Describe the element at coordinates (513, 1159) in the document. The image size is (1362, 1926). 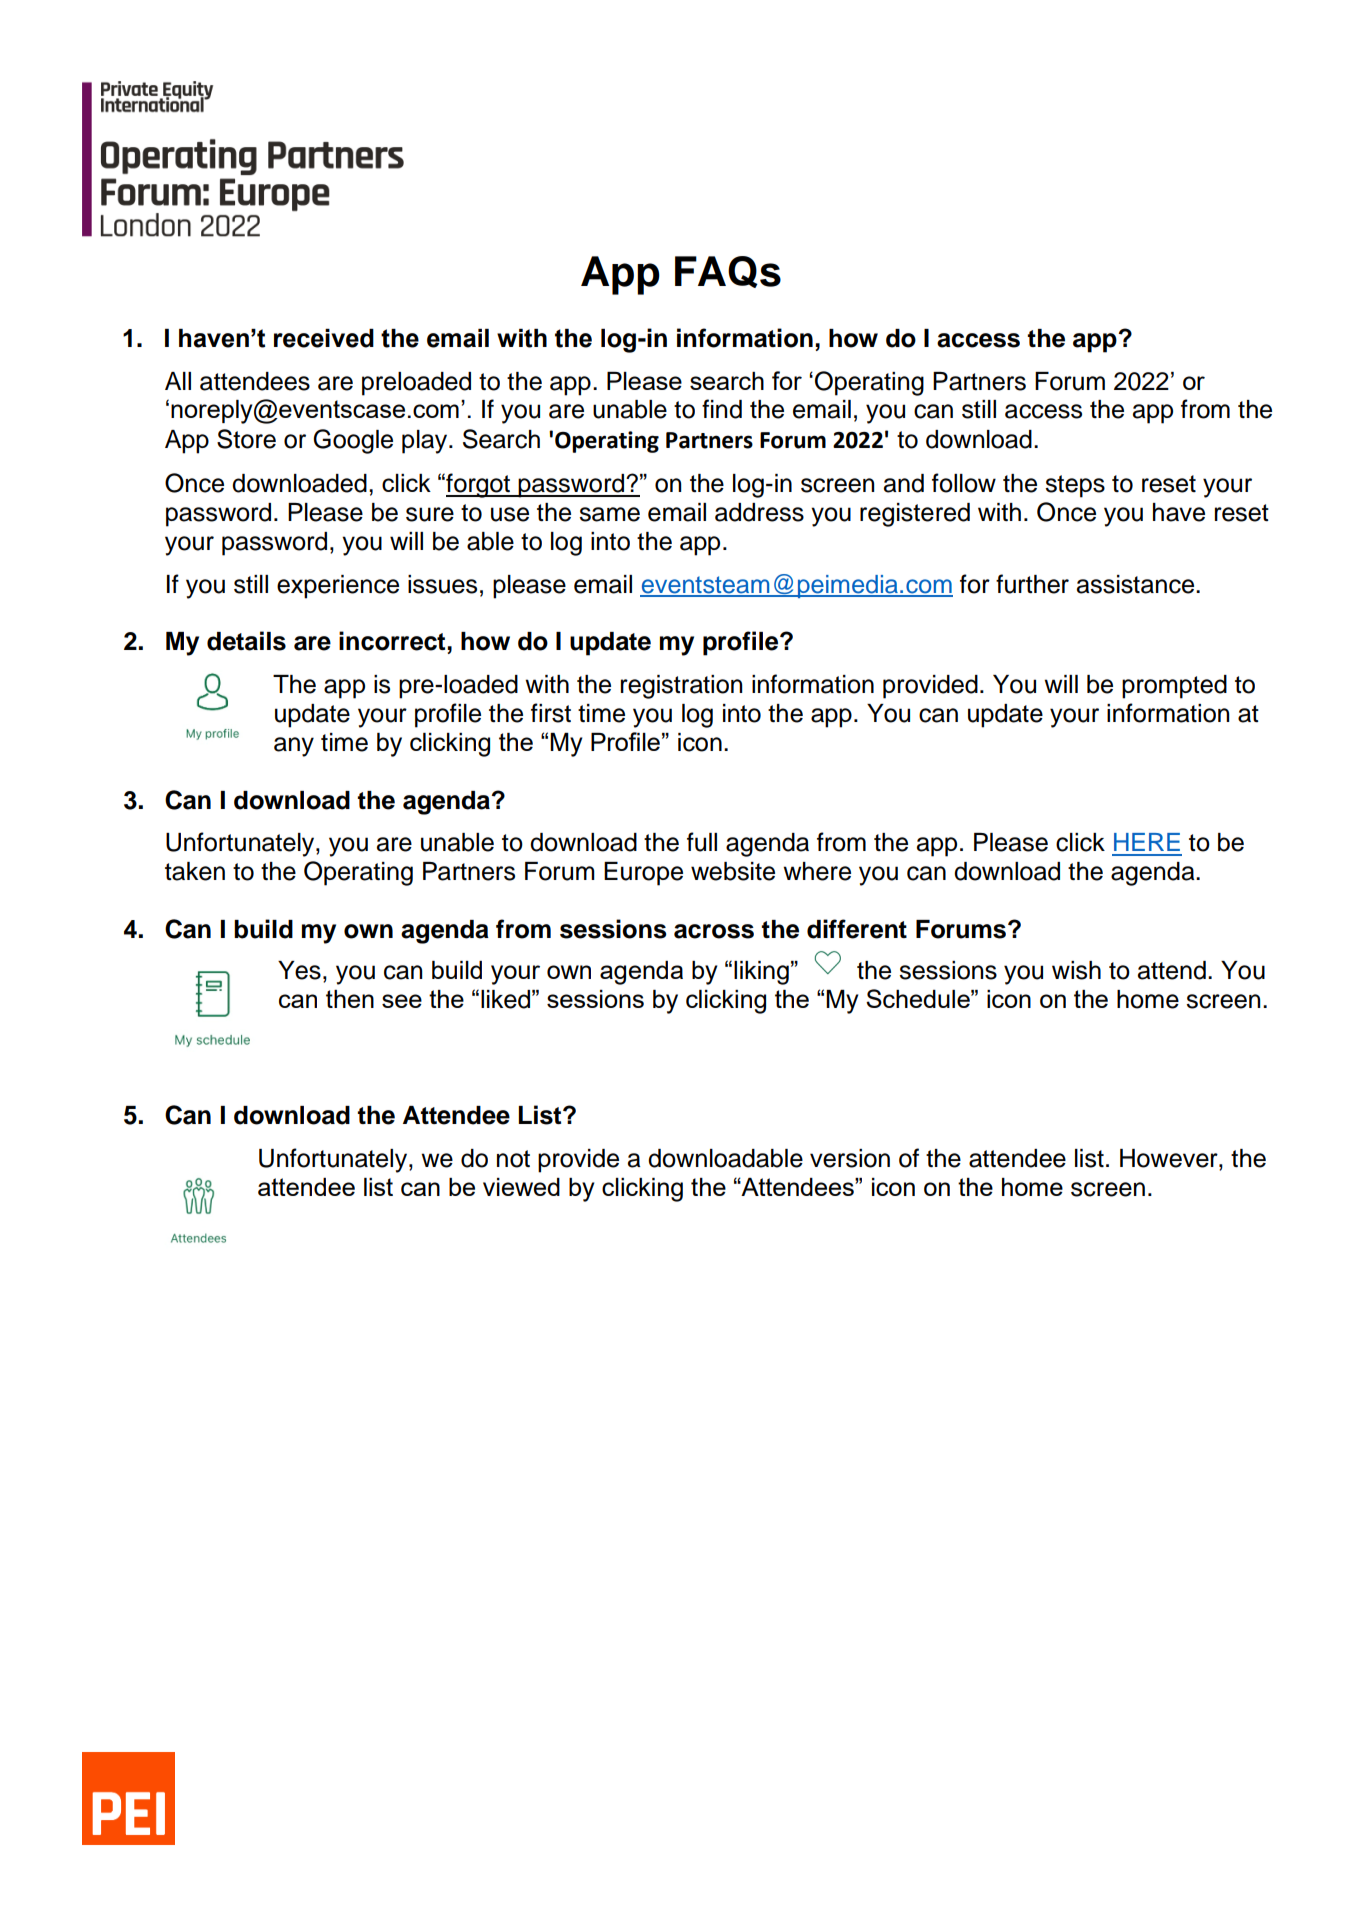
I see `not` at that location.
